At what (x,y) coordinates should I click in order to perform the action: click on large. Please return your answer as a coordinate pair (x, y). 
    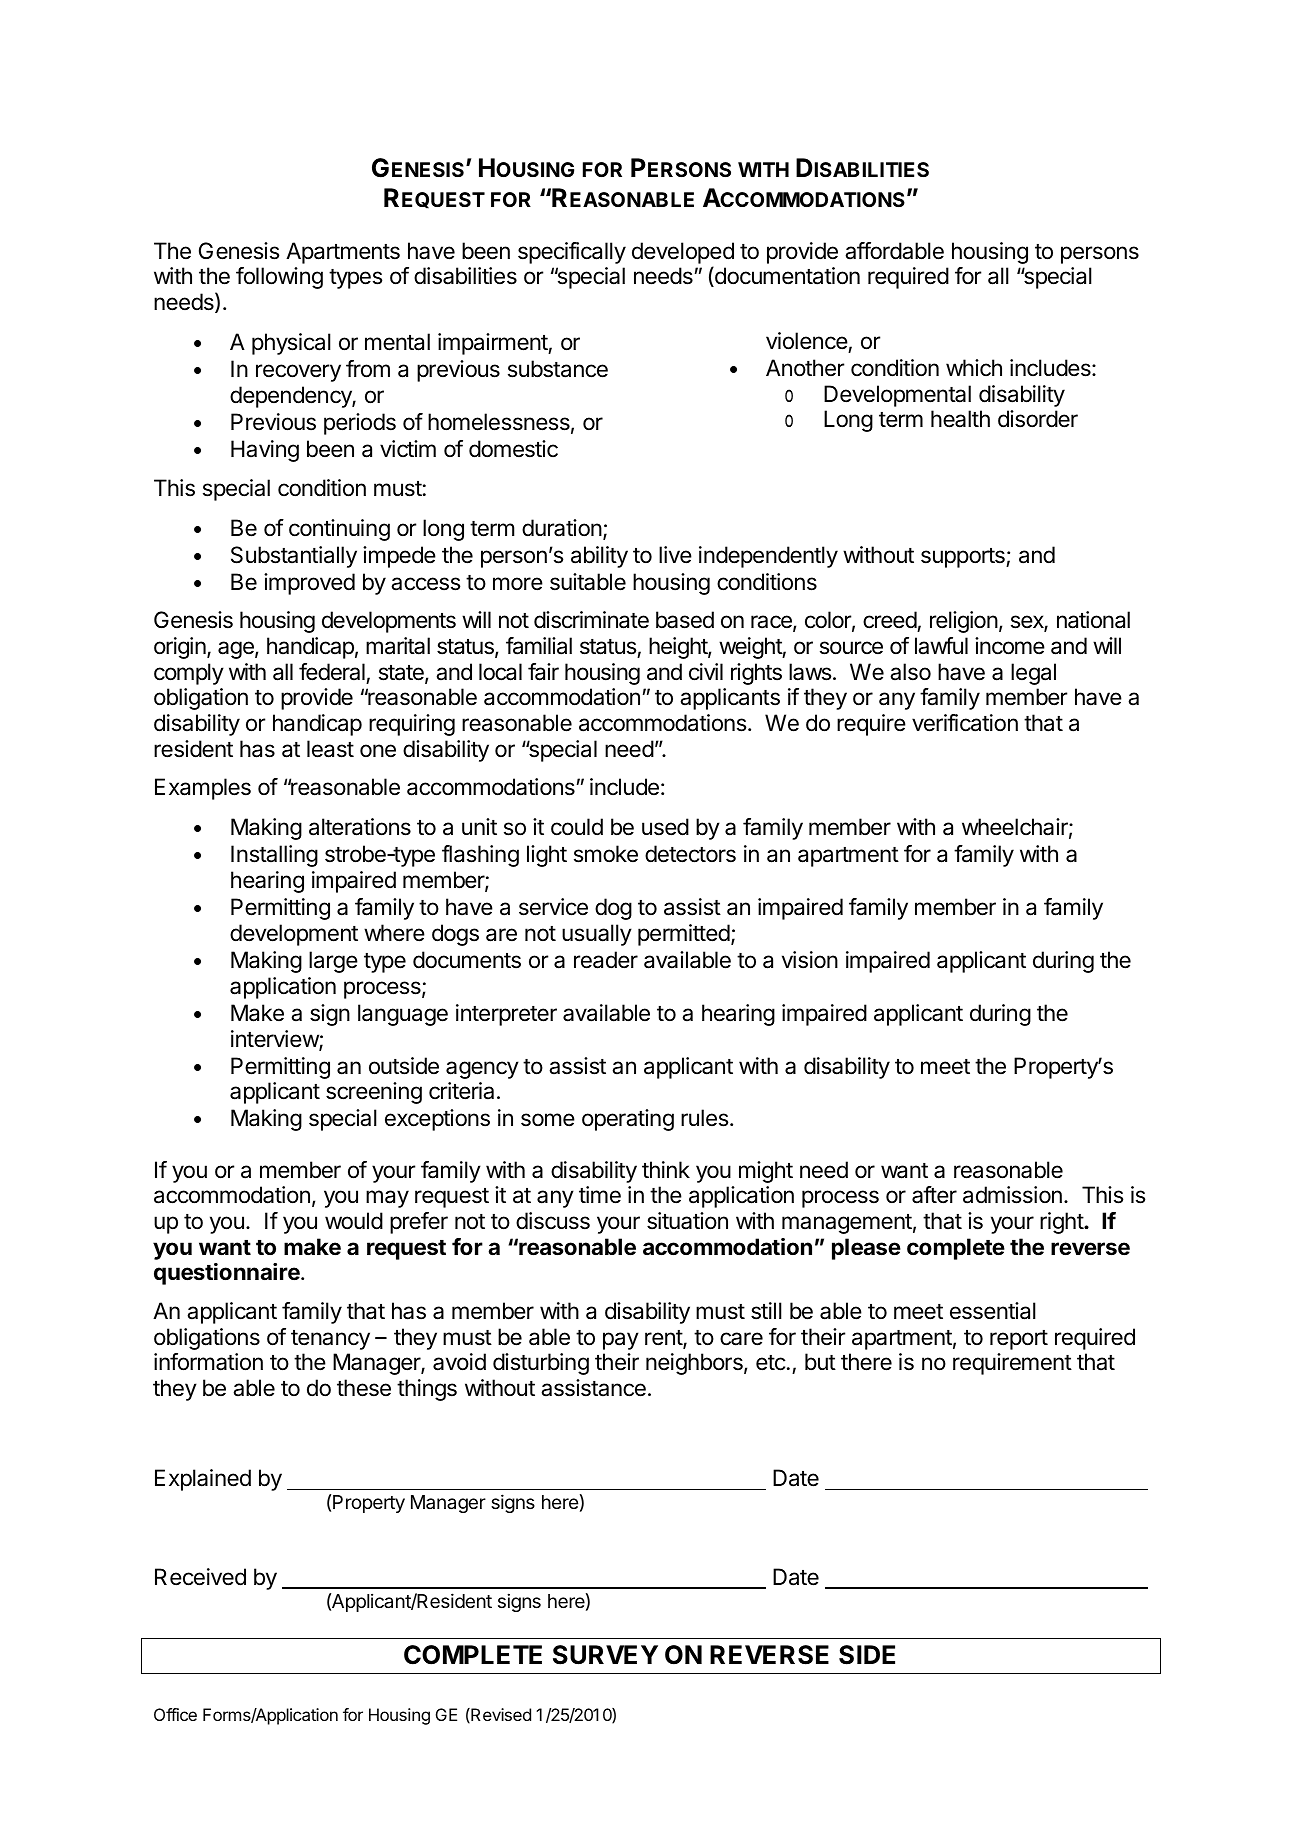
    Looking at the image, I should click on (333, 962).
